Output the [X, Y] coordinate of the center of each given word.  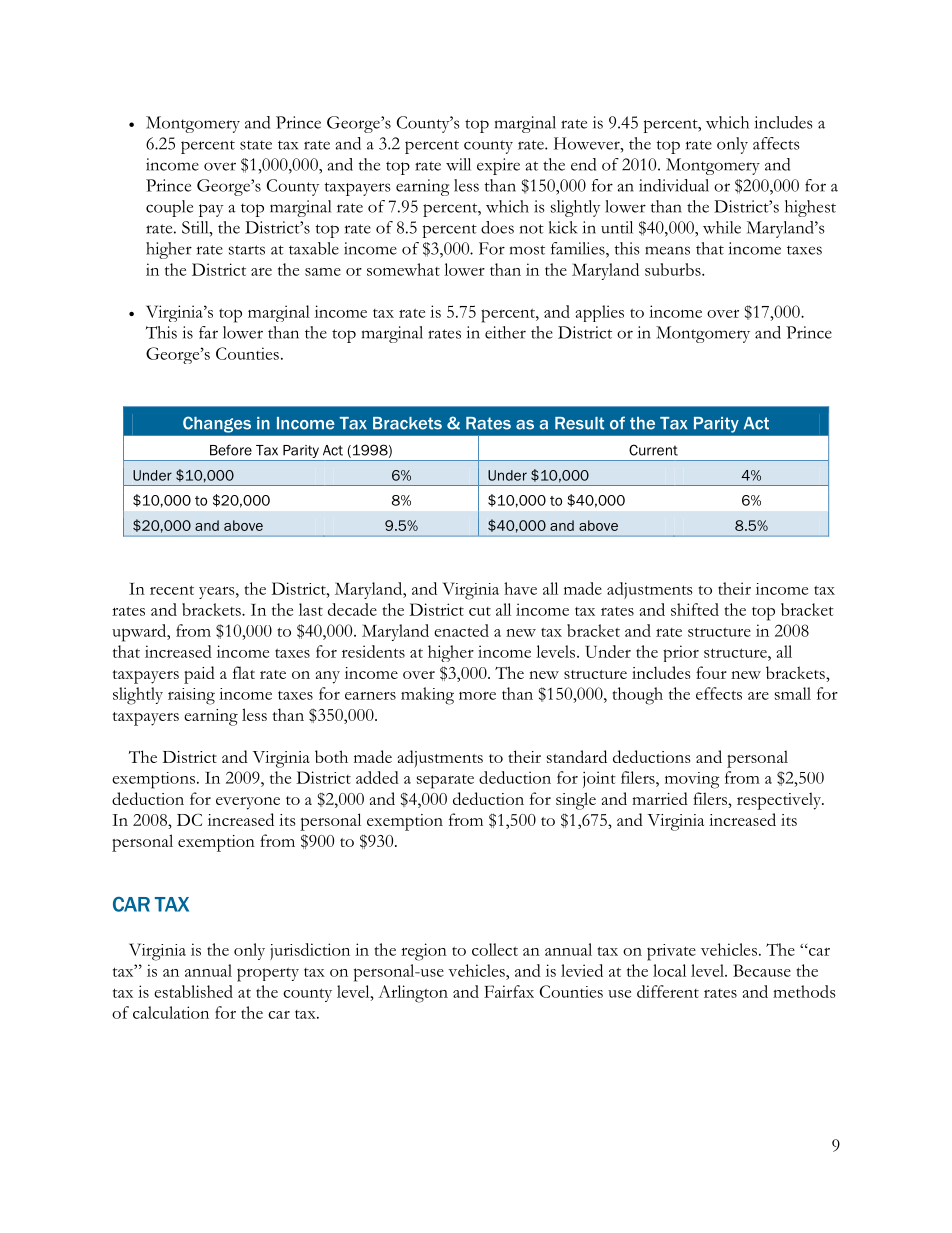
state [256, 145]
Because [762, 970]
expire [498, 166]
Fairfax [509, 991]
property [268, 975]
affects [776, 143]
